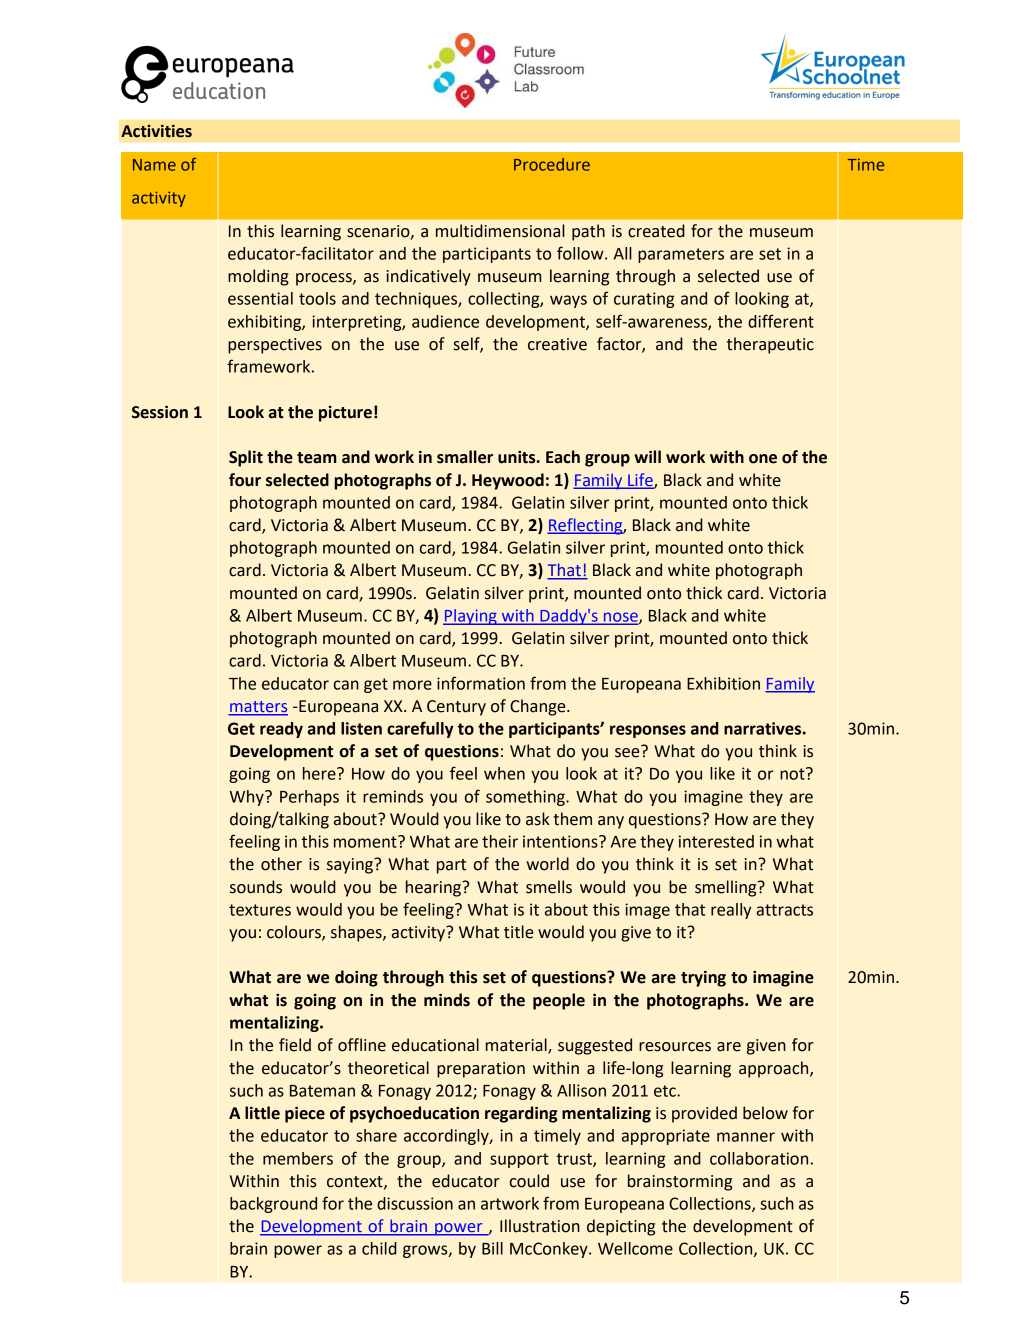  Describe the element at coordinates (258, 708) in the document. I see `matters` at that location.
